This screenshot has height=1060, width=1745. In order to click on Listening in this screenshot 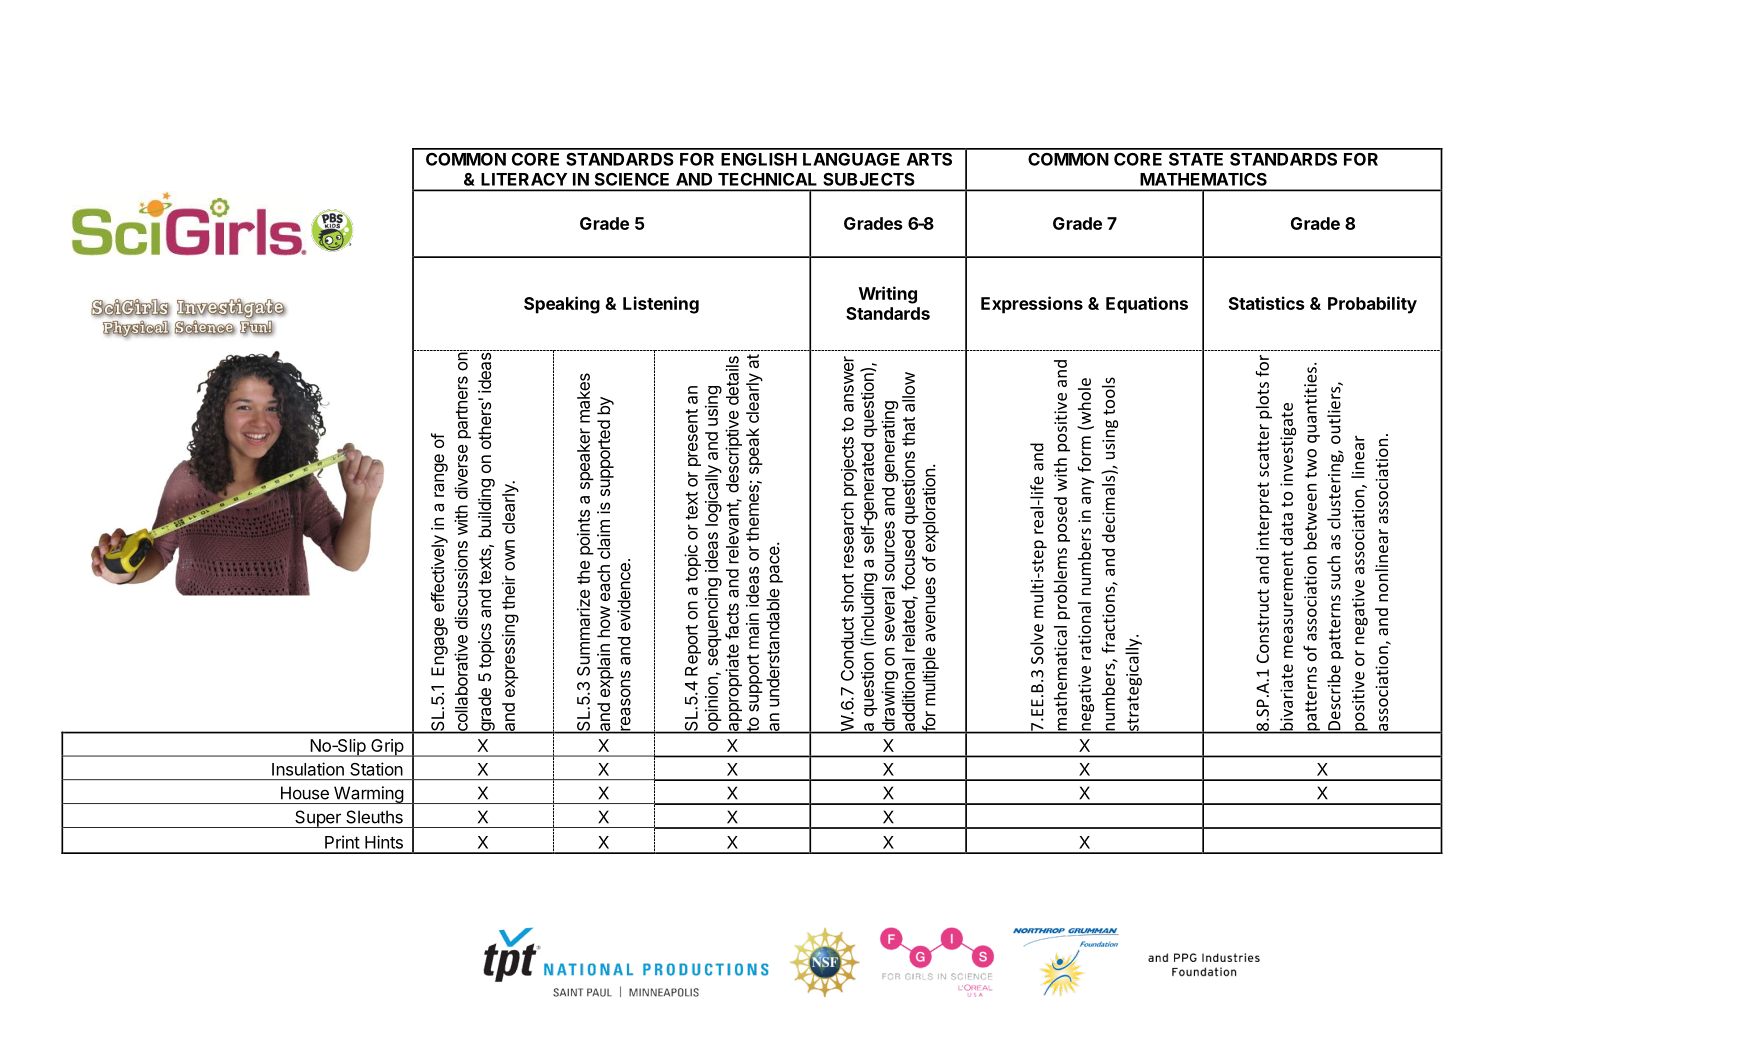, I will do `click(661, 305)`.
